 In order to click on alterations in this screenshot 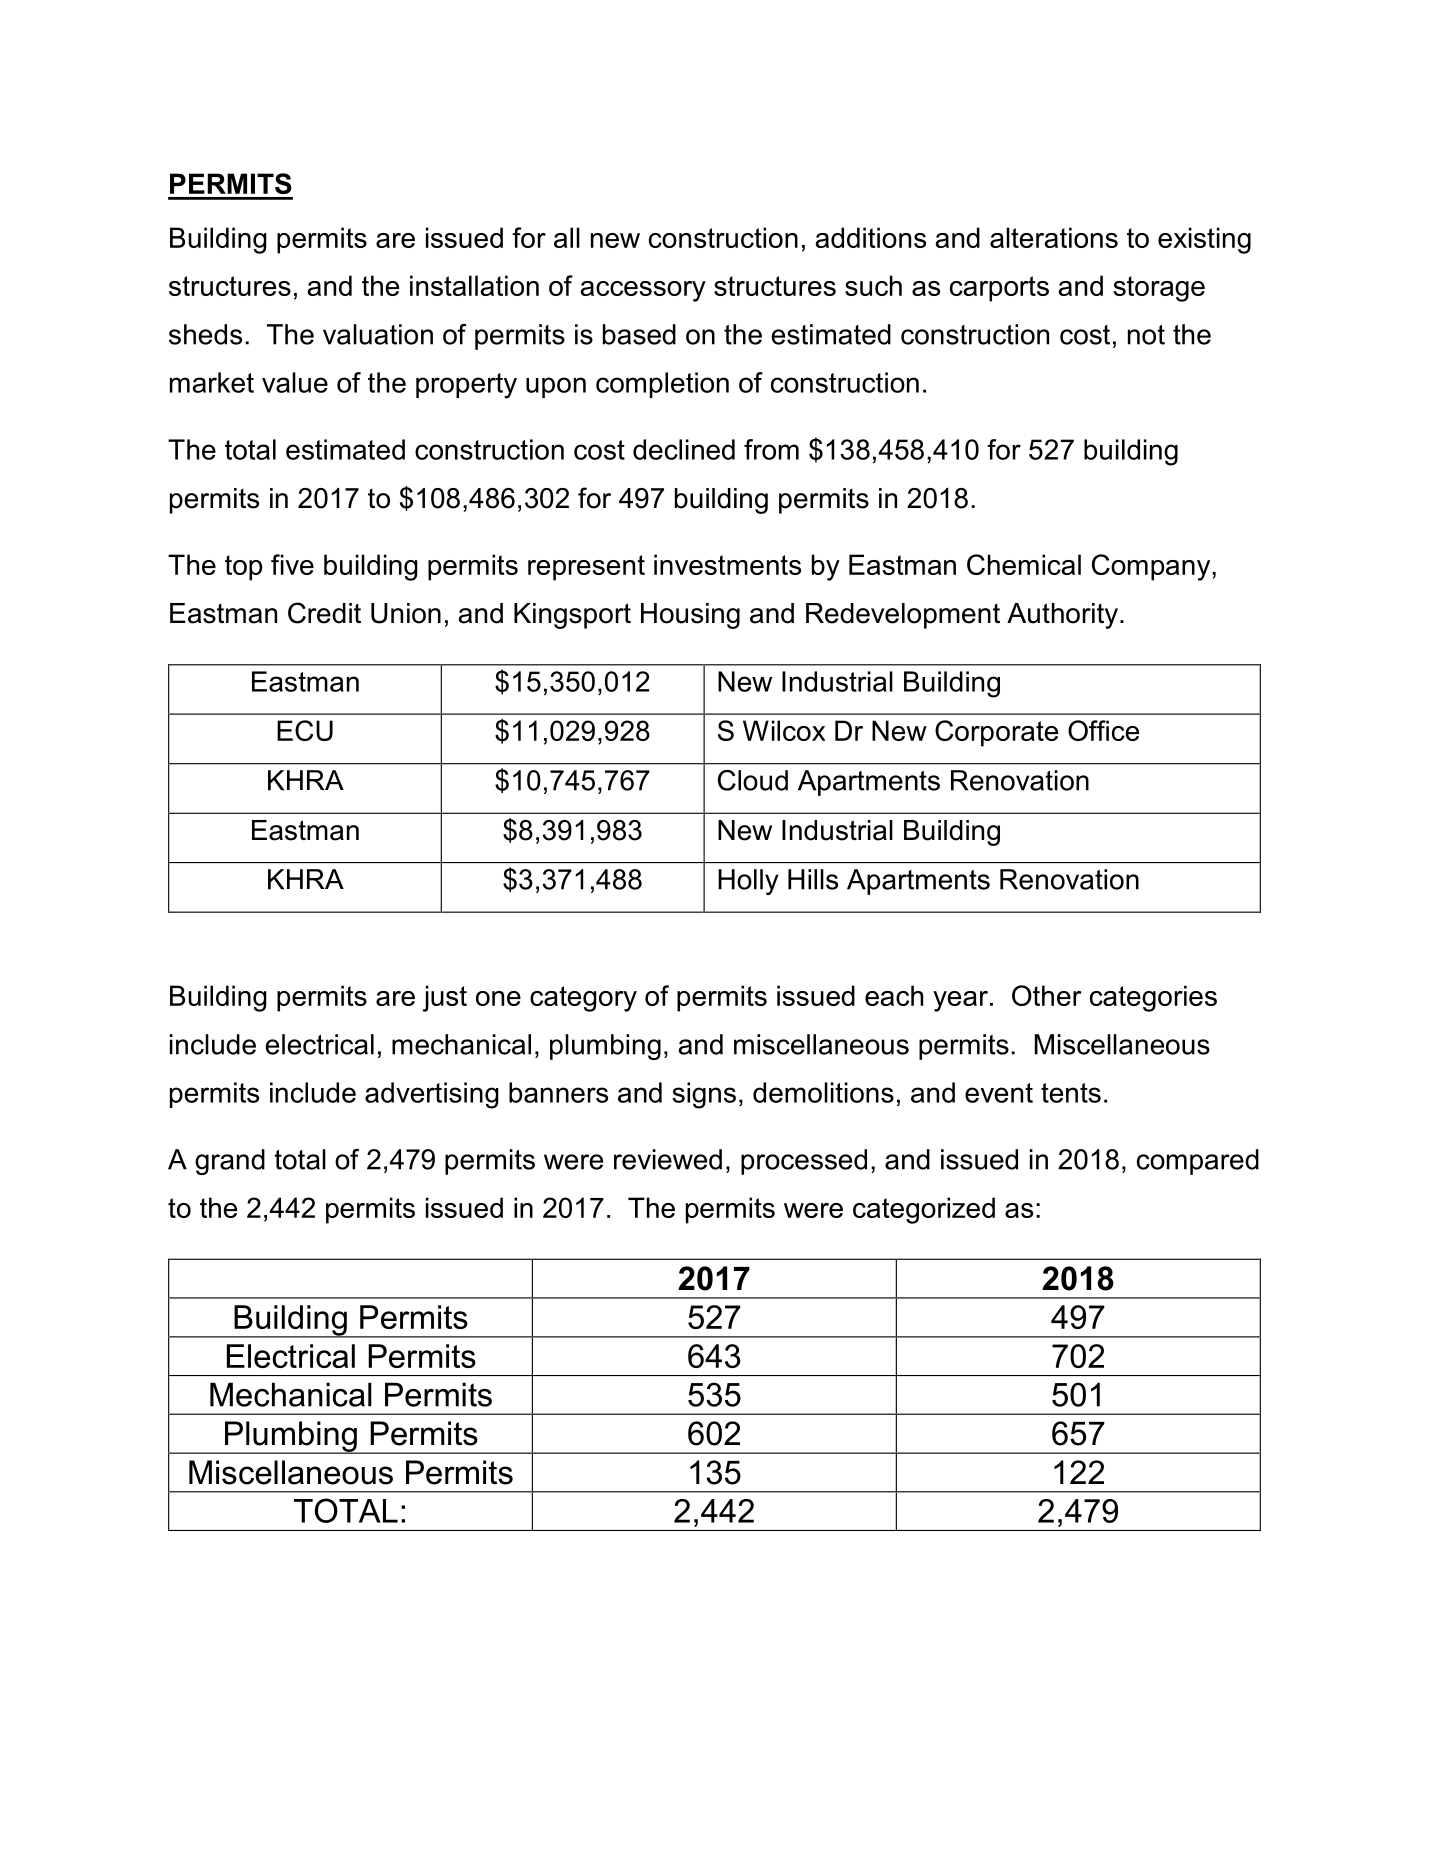, I will do `click(1054, 237)`.
